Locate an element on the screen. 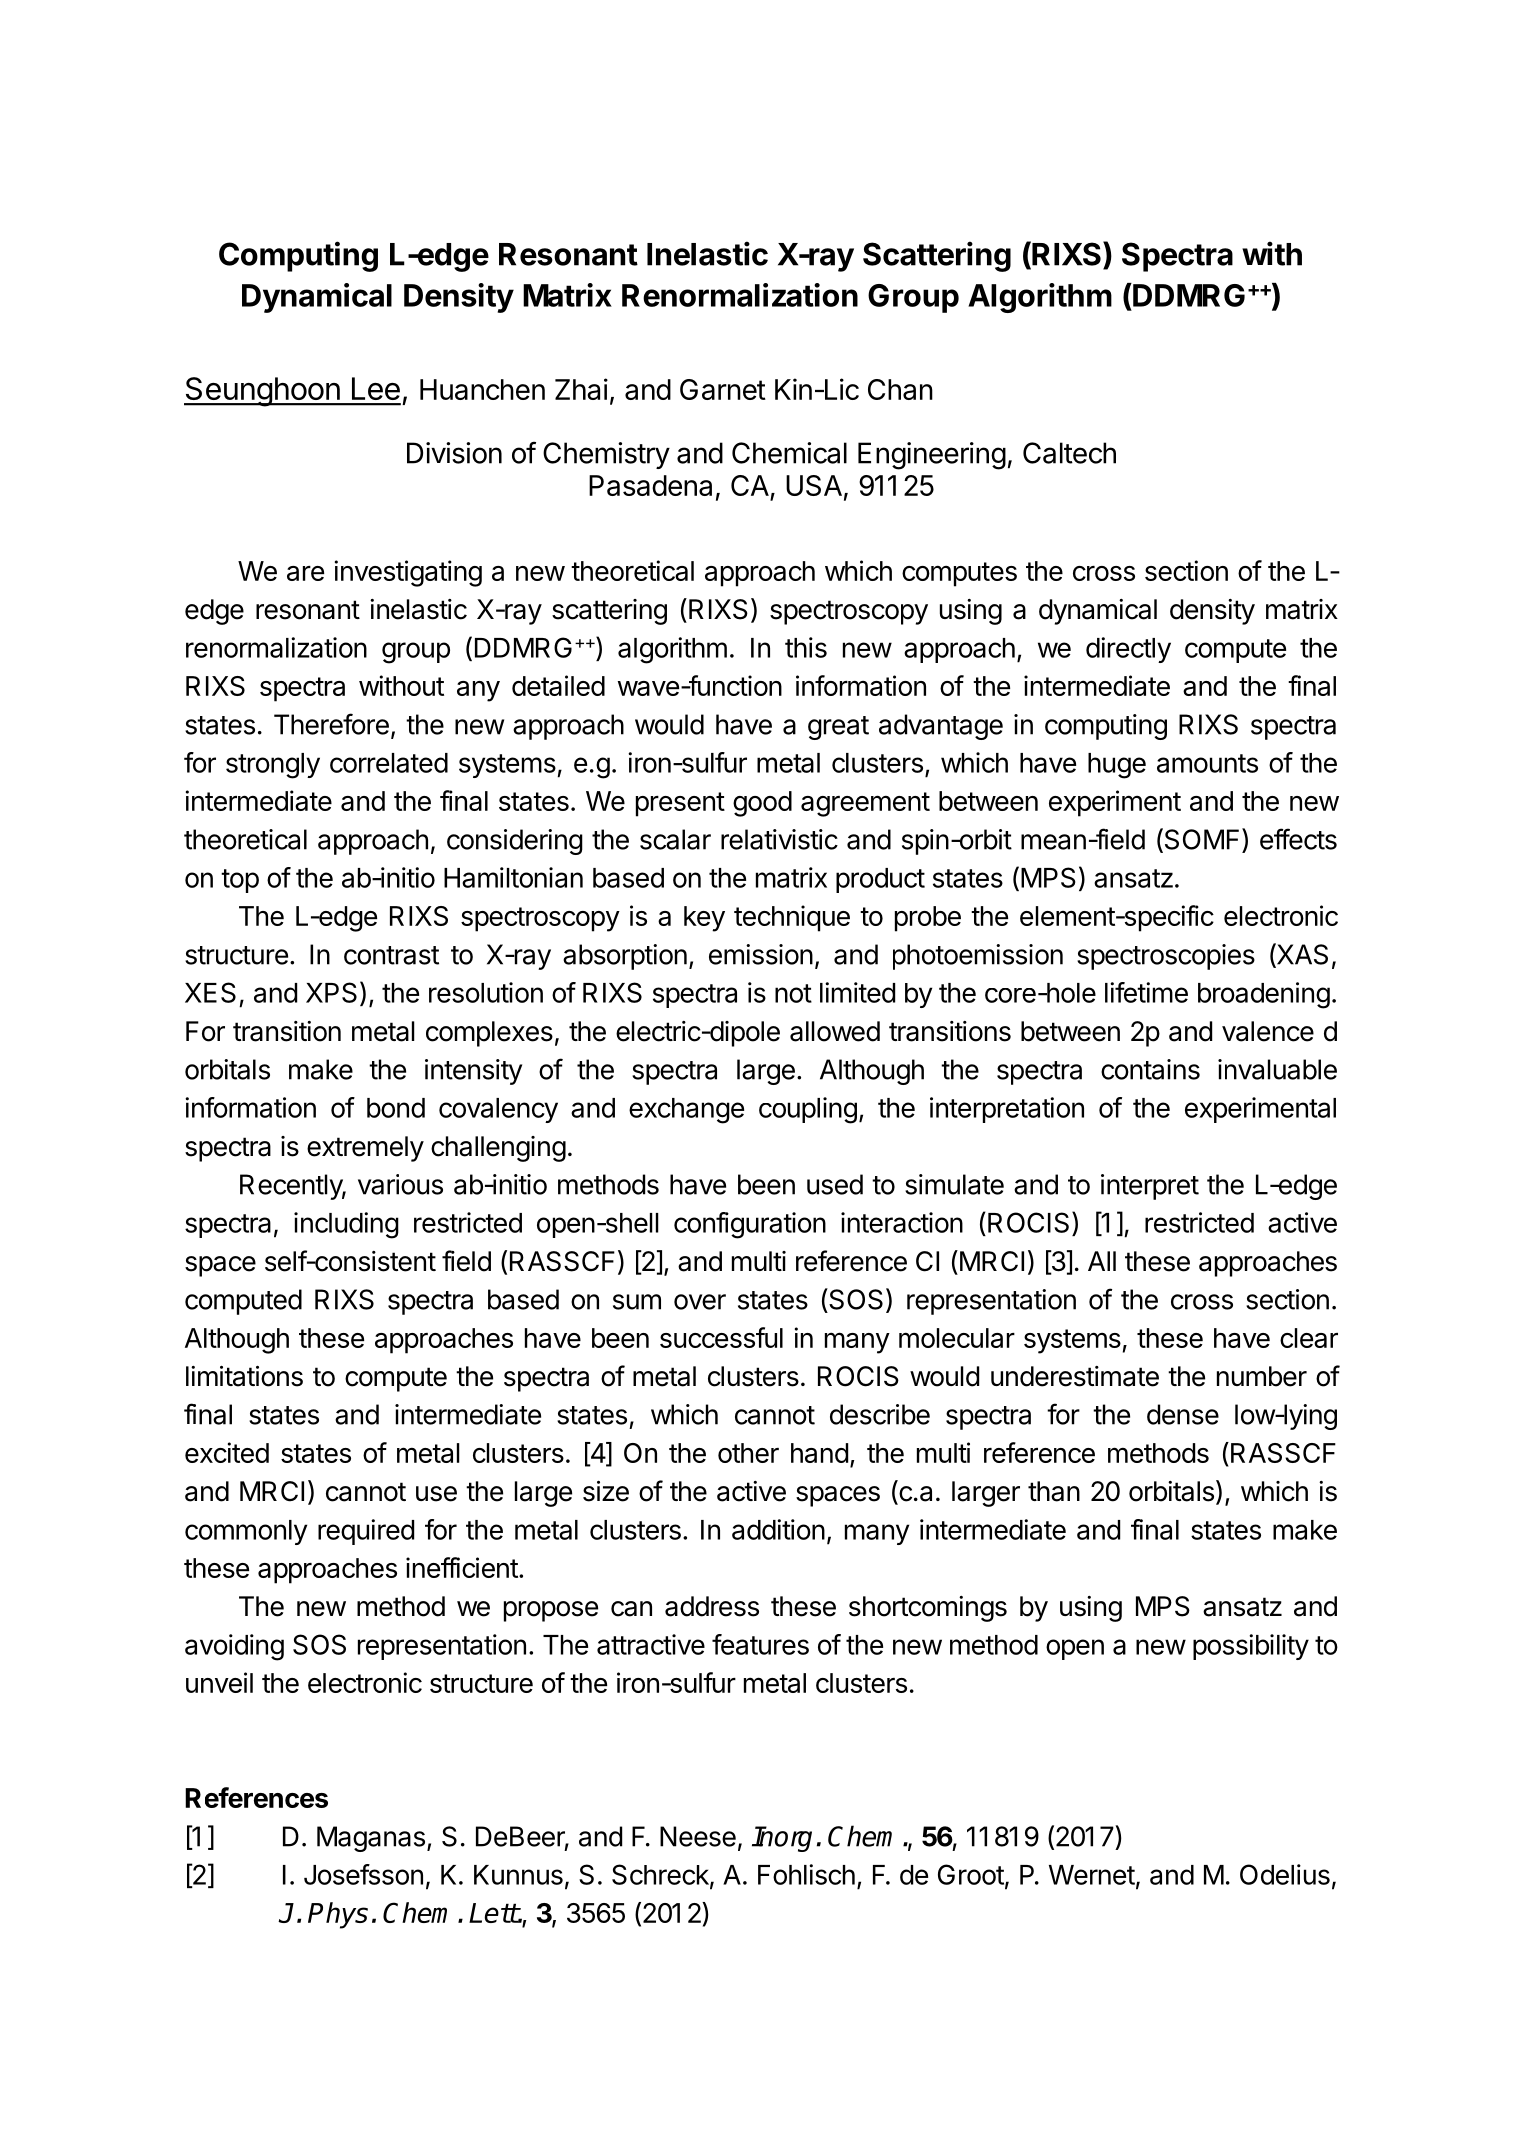 The image size is (1521, 2152). than is located at coordinates (1054, 1491).
